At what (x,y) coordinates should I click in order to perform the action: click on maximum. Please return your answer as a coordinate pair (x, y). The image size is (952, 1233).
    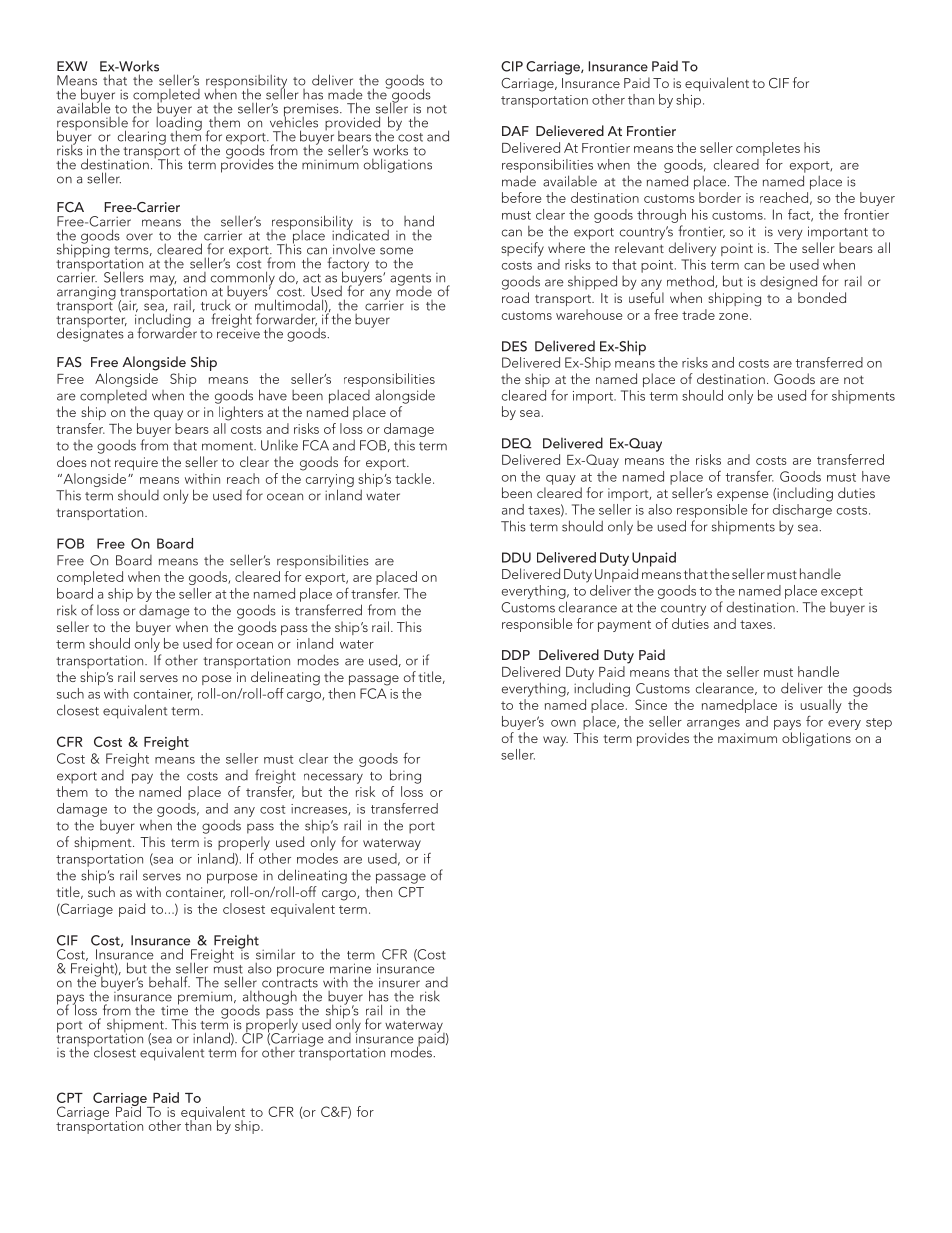
    Looking at the image, I should click on (747, 738).
